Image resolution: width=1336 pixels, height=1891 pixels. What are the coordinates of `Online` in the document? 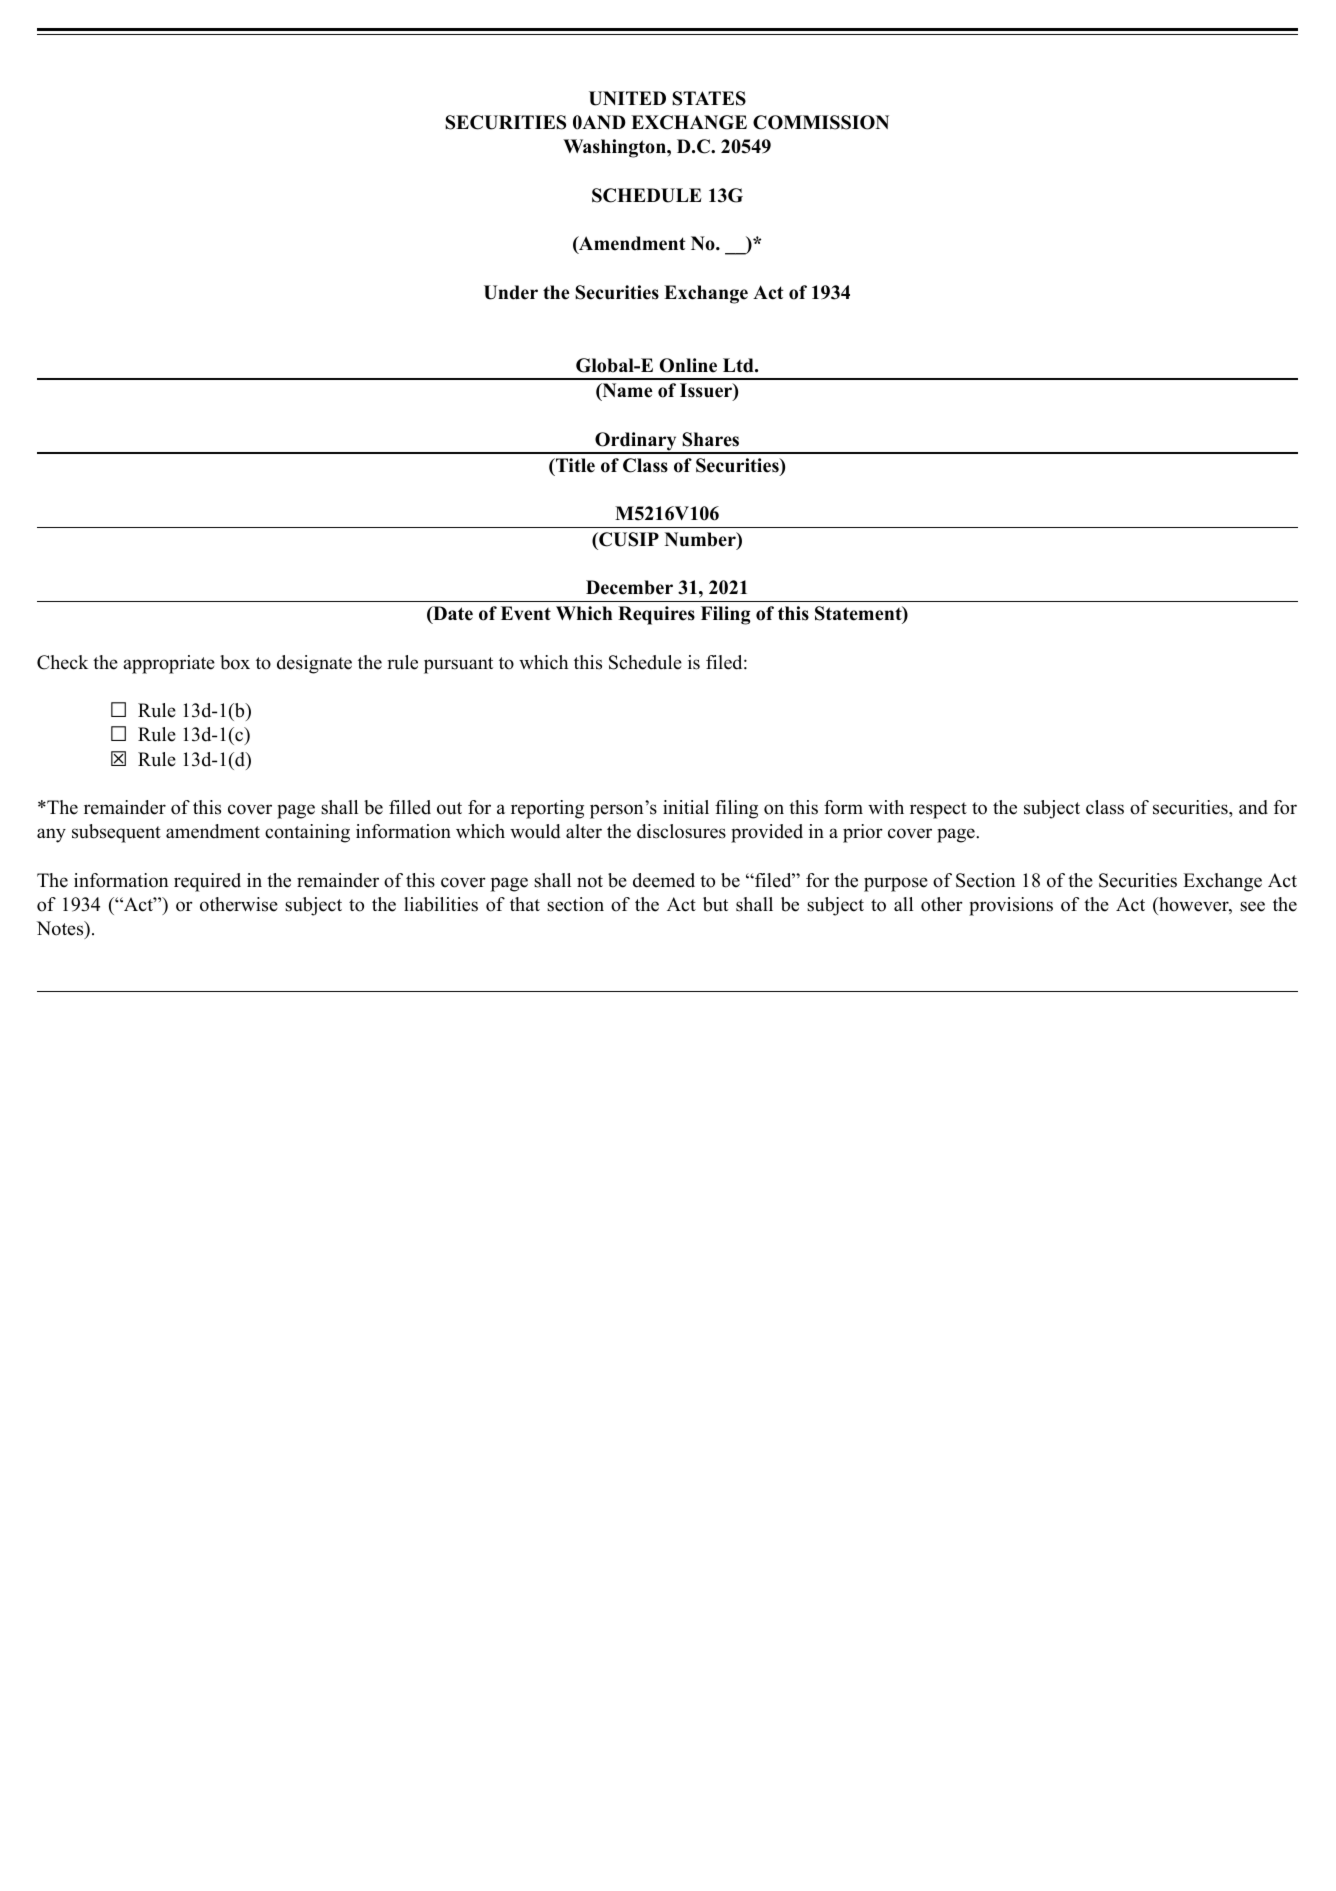 It's located at (688, 365).
